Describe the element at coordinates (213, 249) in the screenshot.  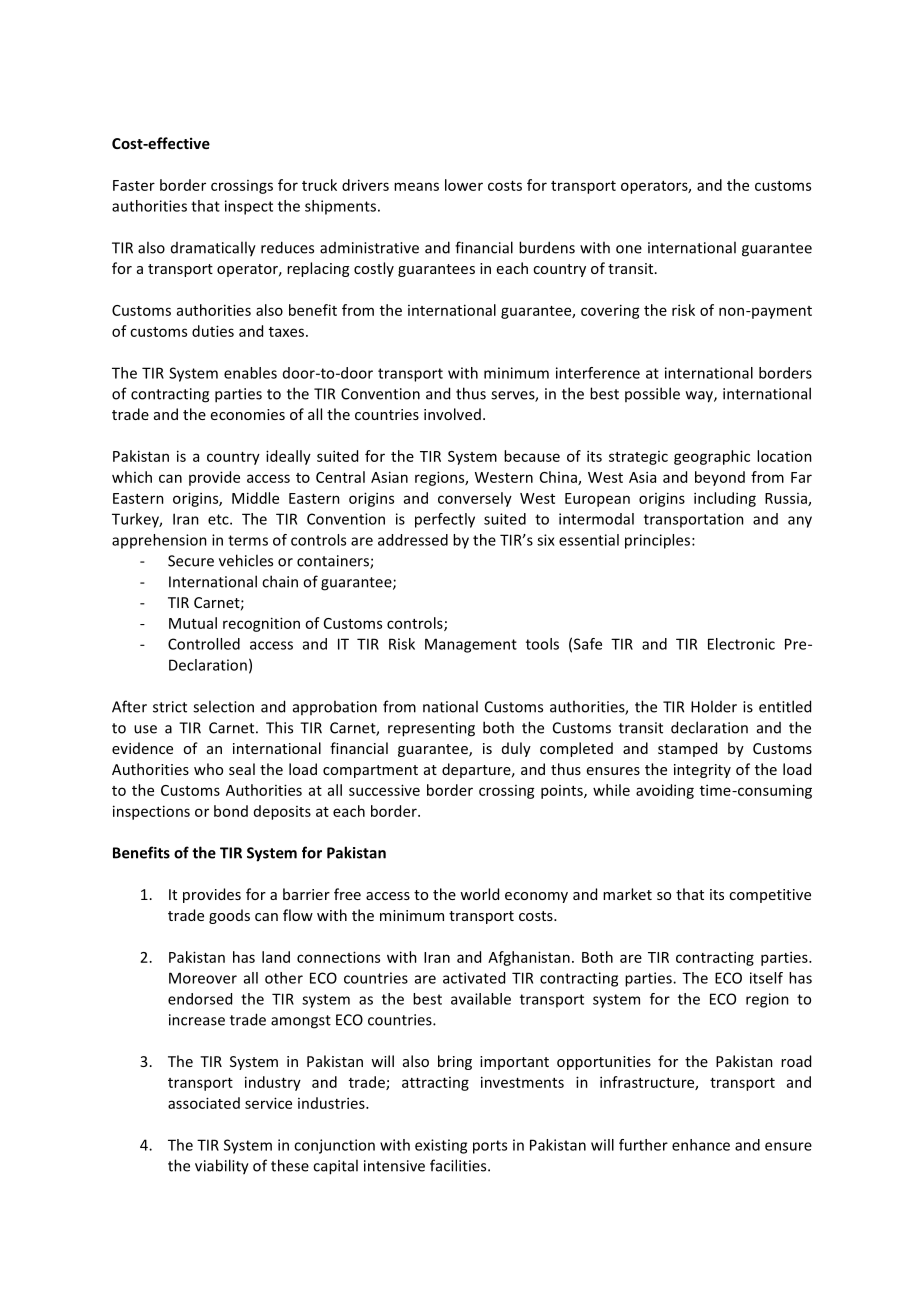
I see `dramatically` at that location.
